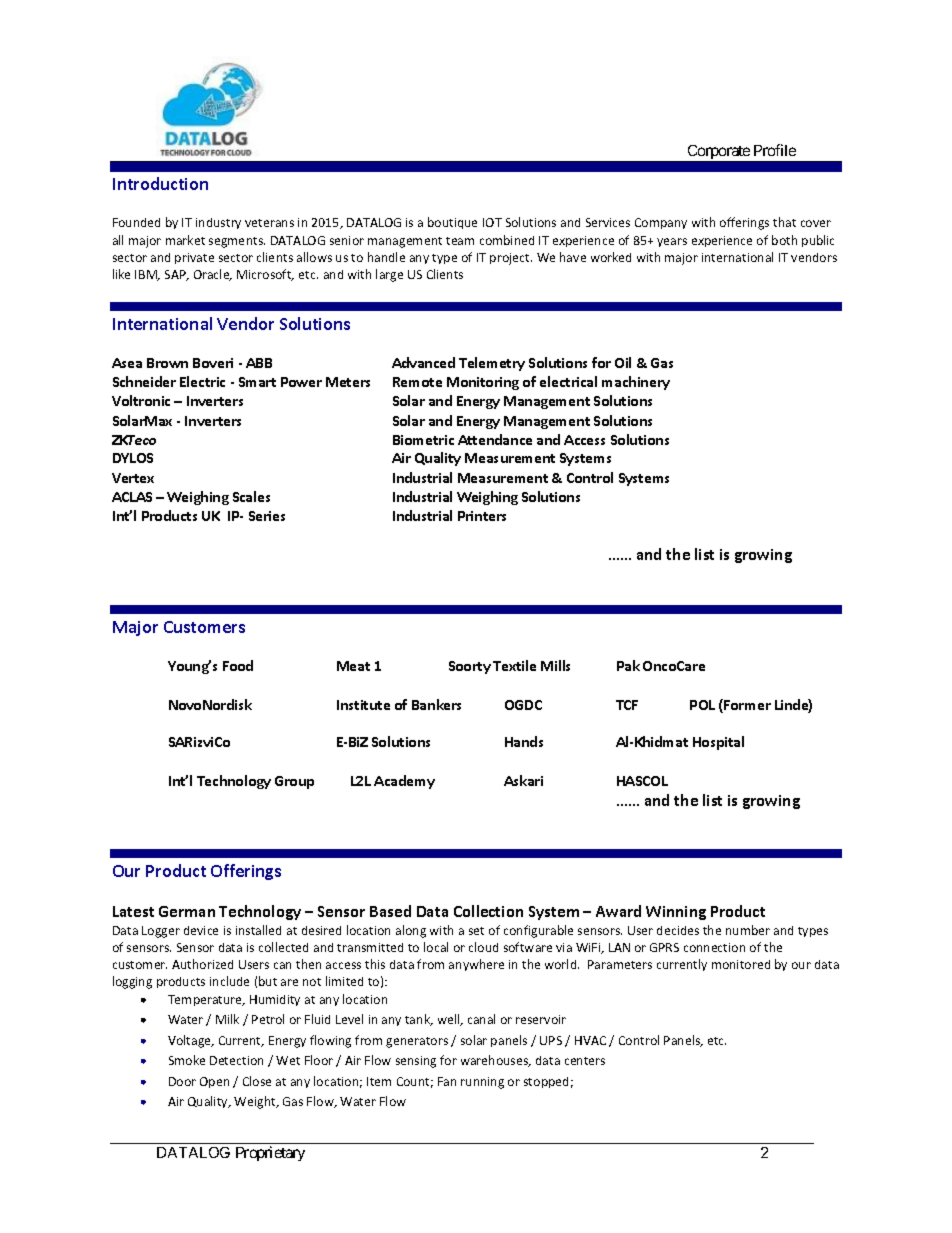  Describe the element at coordinates (452, 223) in the image. I see `boutique` at that location.
